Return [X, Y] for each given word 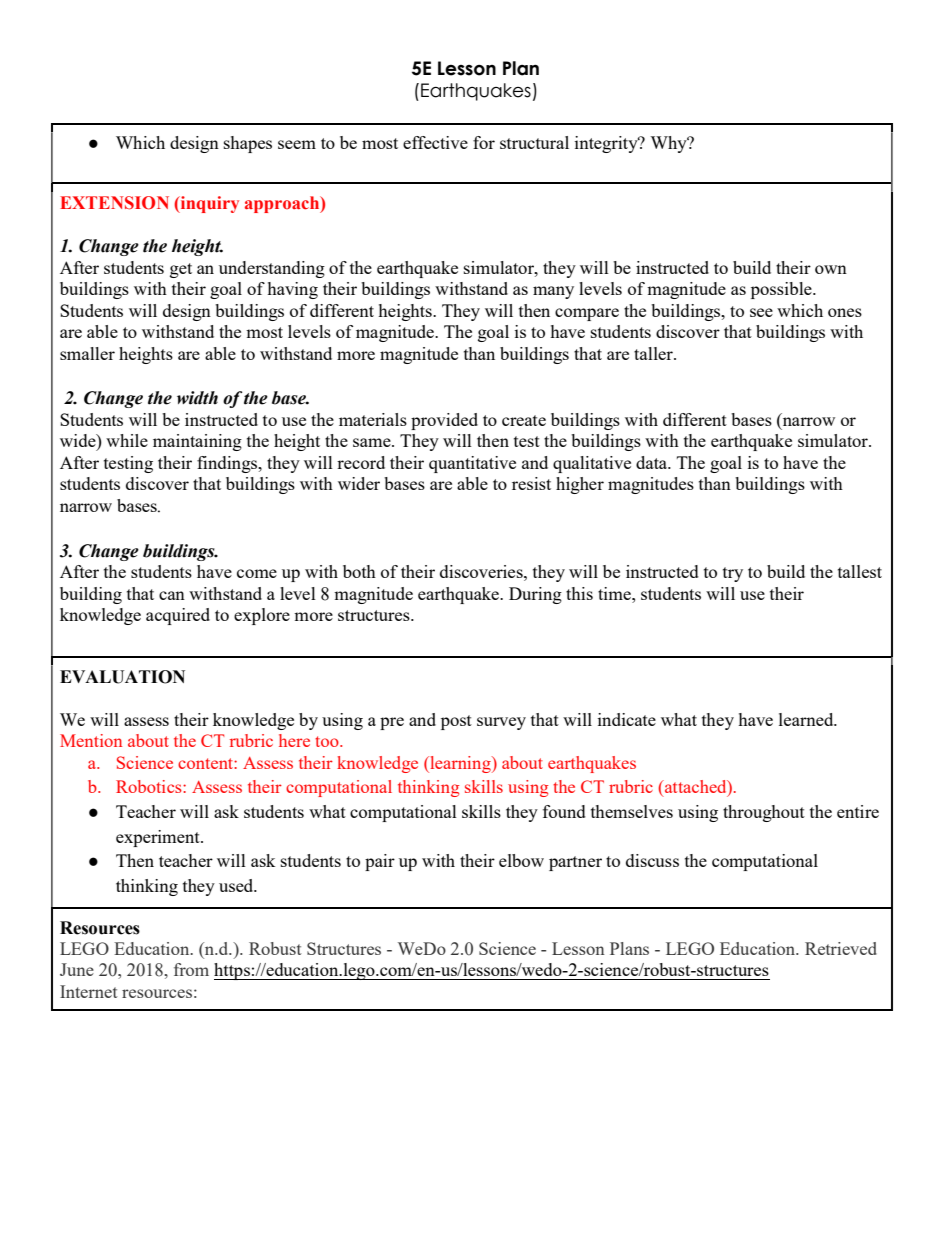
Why [669, 144]
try [733, 574]
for [484, 142]
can [172, 595]
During [535, 595]
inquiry [209, 204]
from [191, 969]
